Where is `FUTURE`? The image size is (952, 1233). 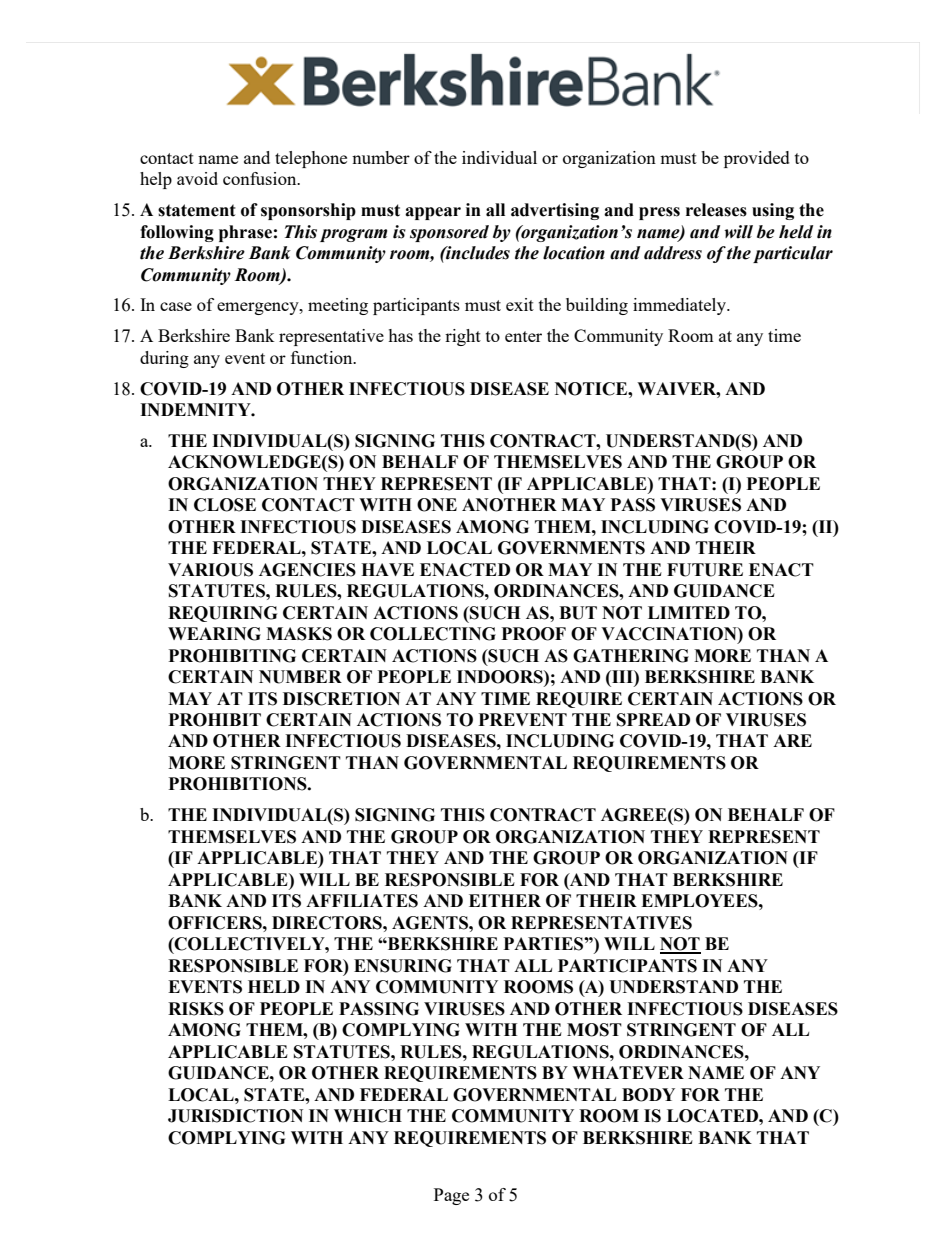
FUTURE is located at coordinates (705, 570).
